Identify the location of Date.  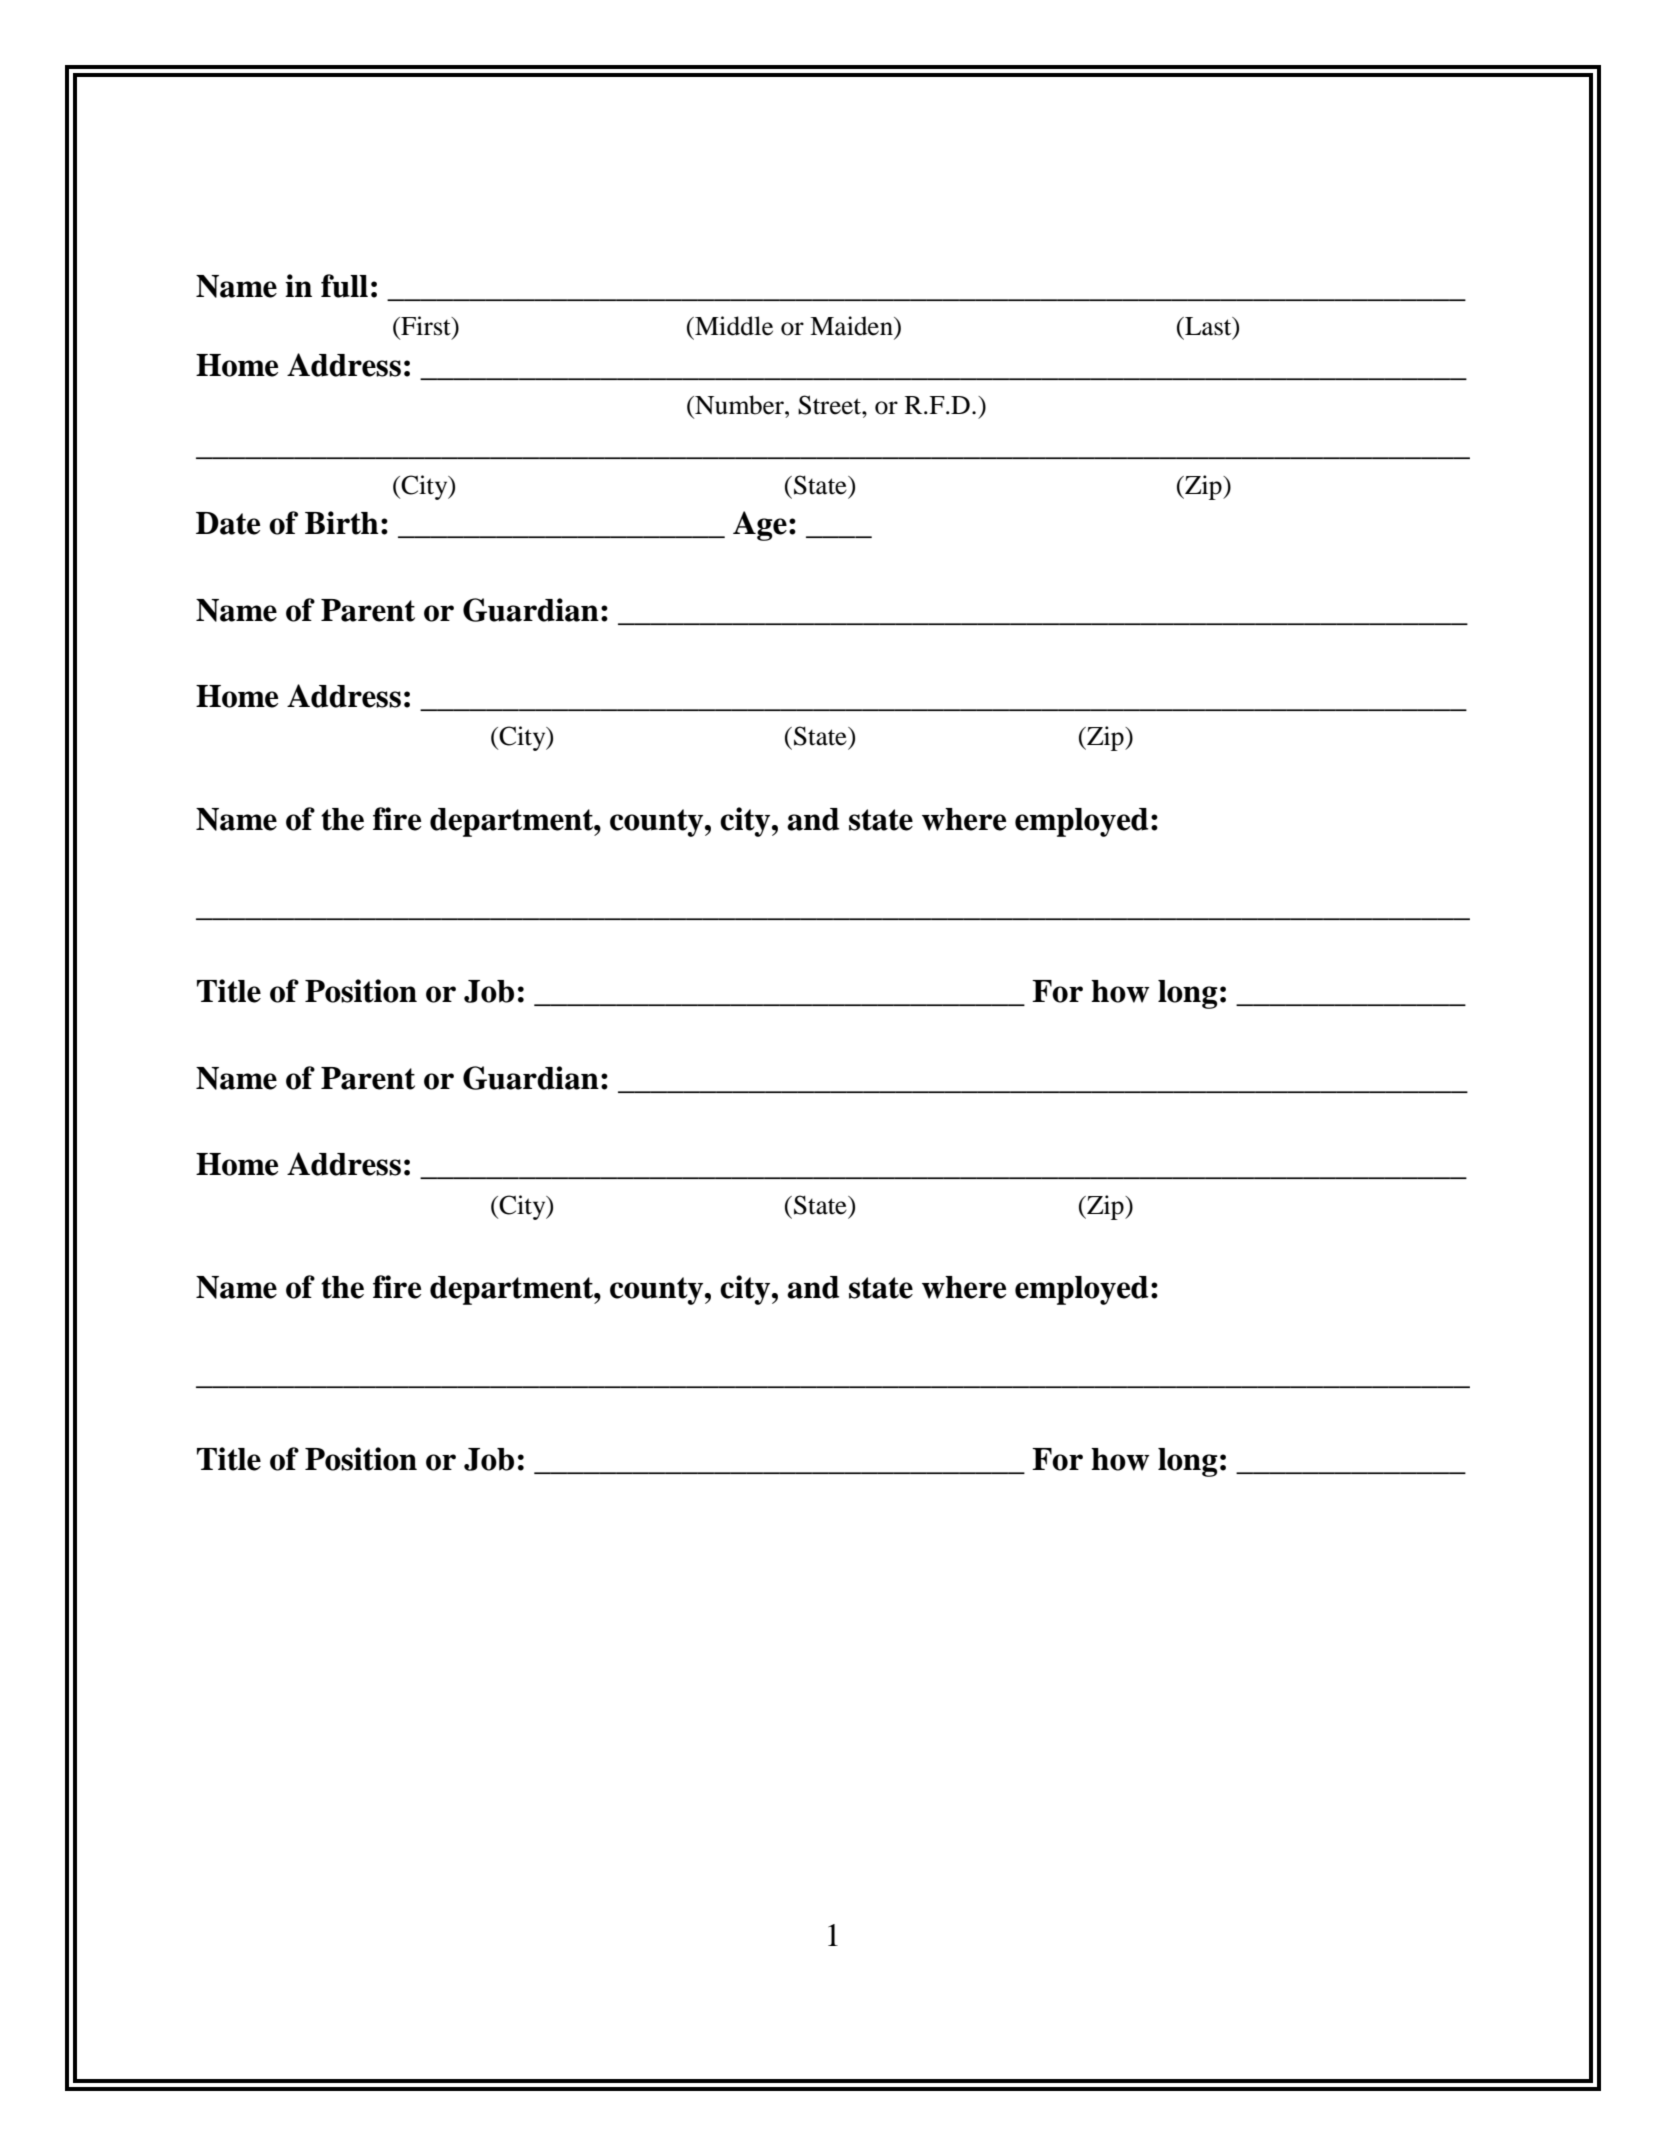
(228, 523).
